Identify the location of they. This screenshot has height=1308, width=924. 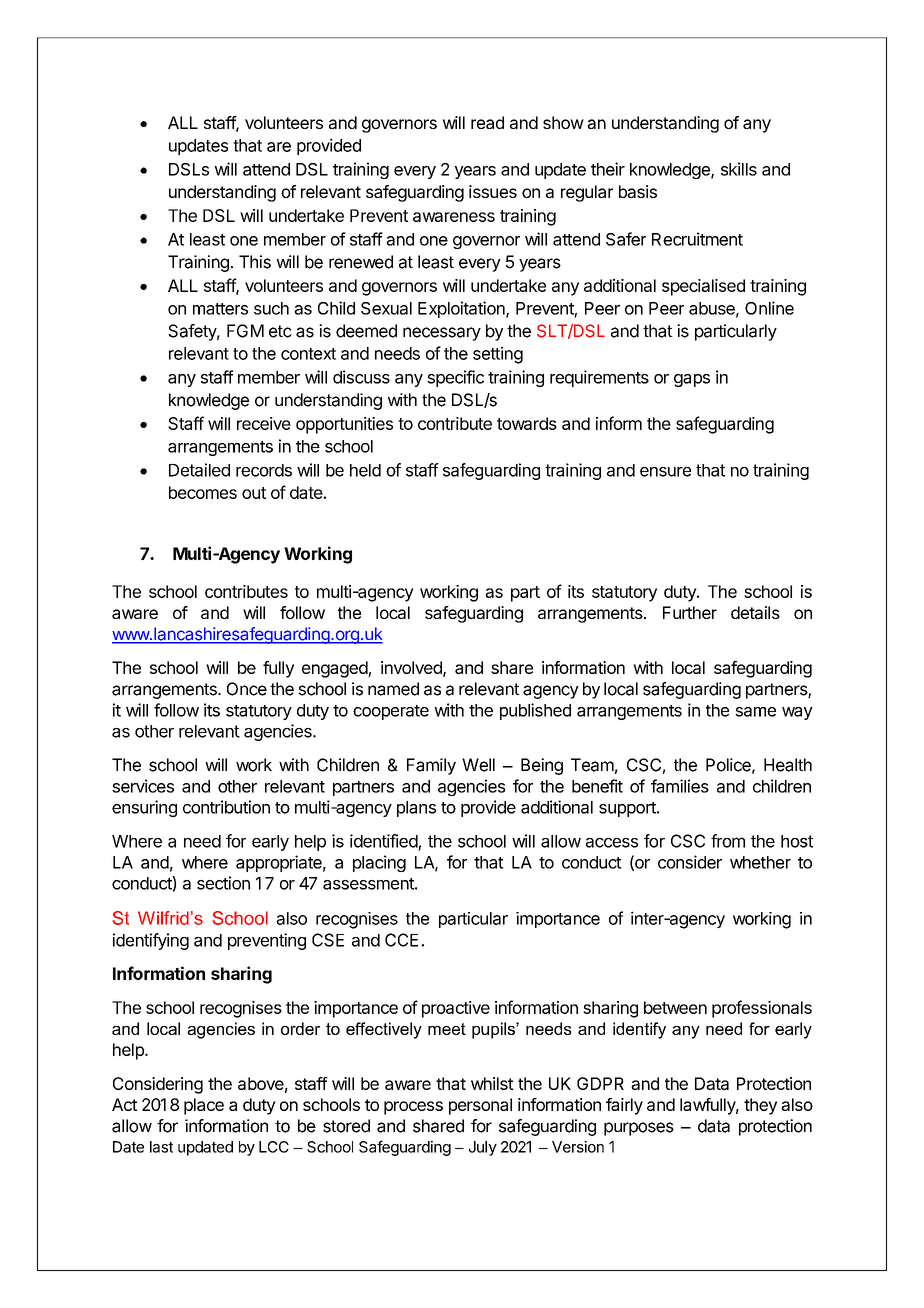
(760, 1106).
